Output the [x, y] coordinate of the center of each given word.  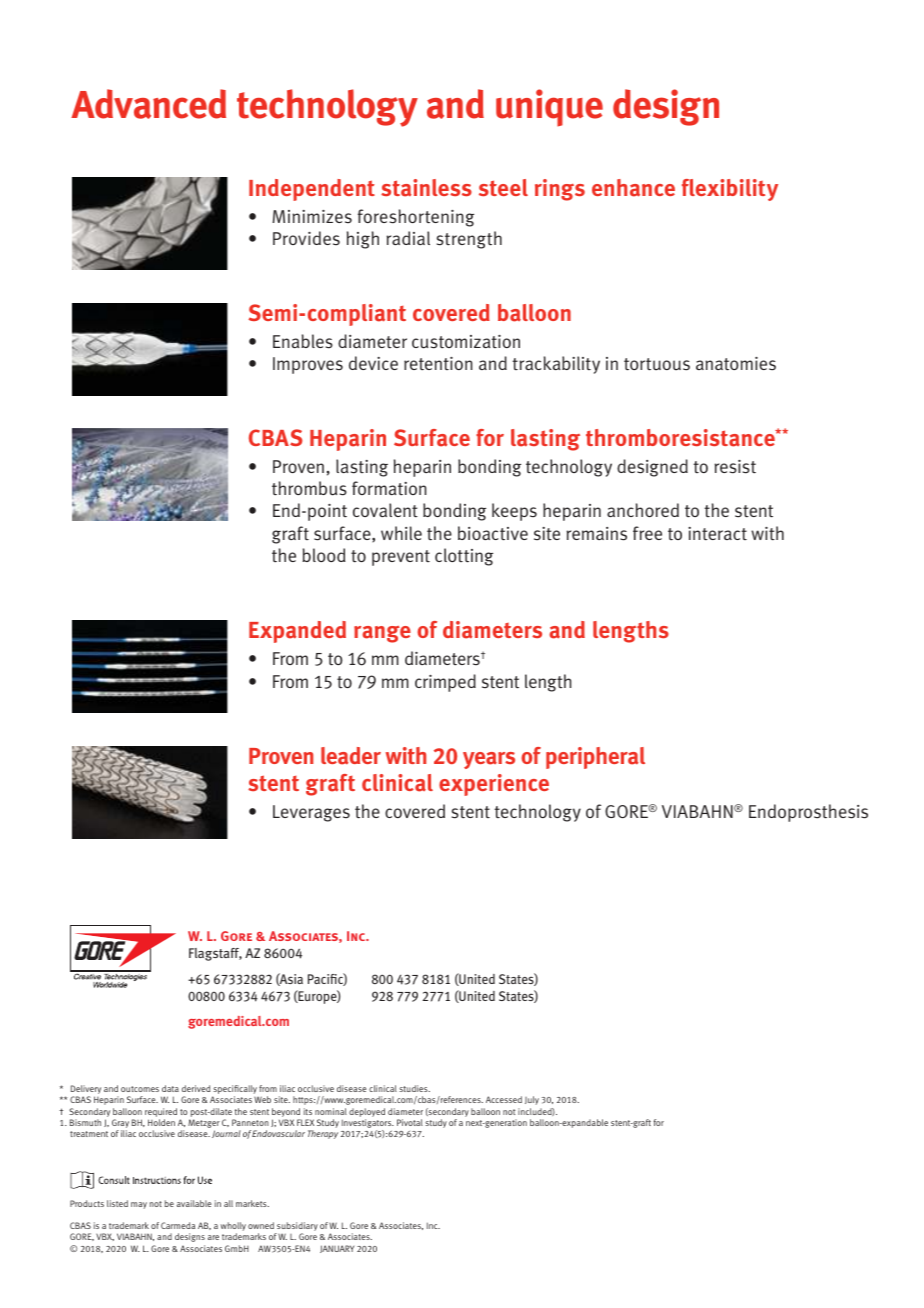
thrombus [309, 488]
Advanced [148, 104]
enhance [633, 188]
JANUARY [337, 1249]
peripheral [595, 758]
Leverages [311, 813]
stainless [426, 188]
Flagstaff [215, 954]
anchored [643, 510]
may [139, 1205]
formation [389, 488]
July [532, 1100]
